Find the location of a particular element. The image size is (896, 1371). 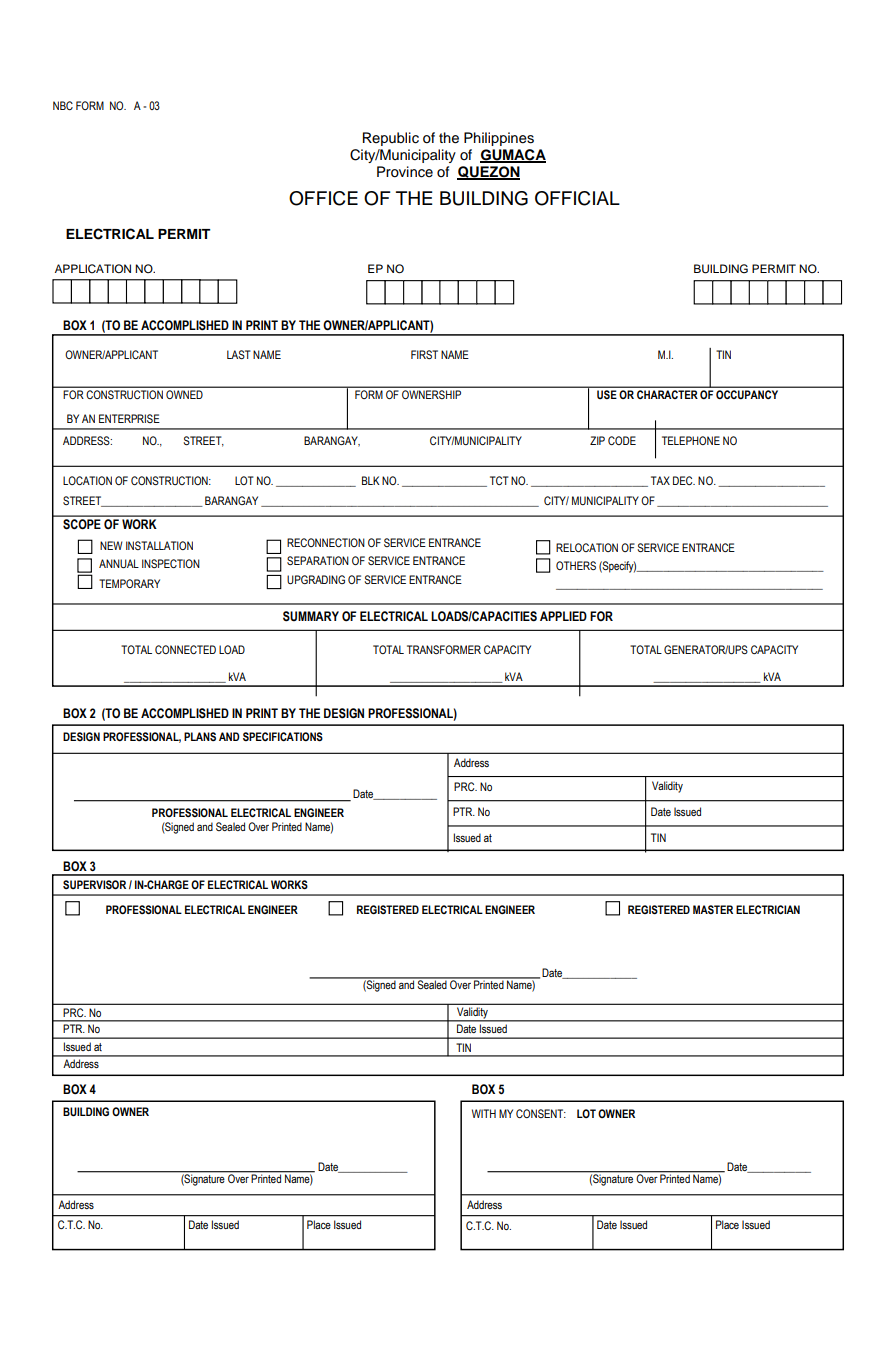

Republic is located at coordinates (391, 139).
